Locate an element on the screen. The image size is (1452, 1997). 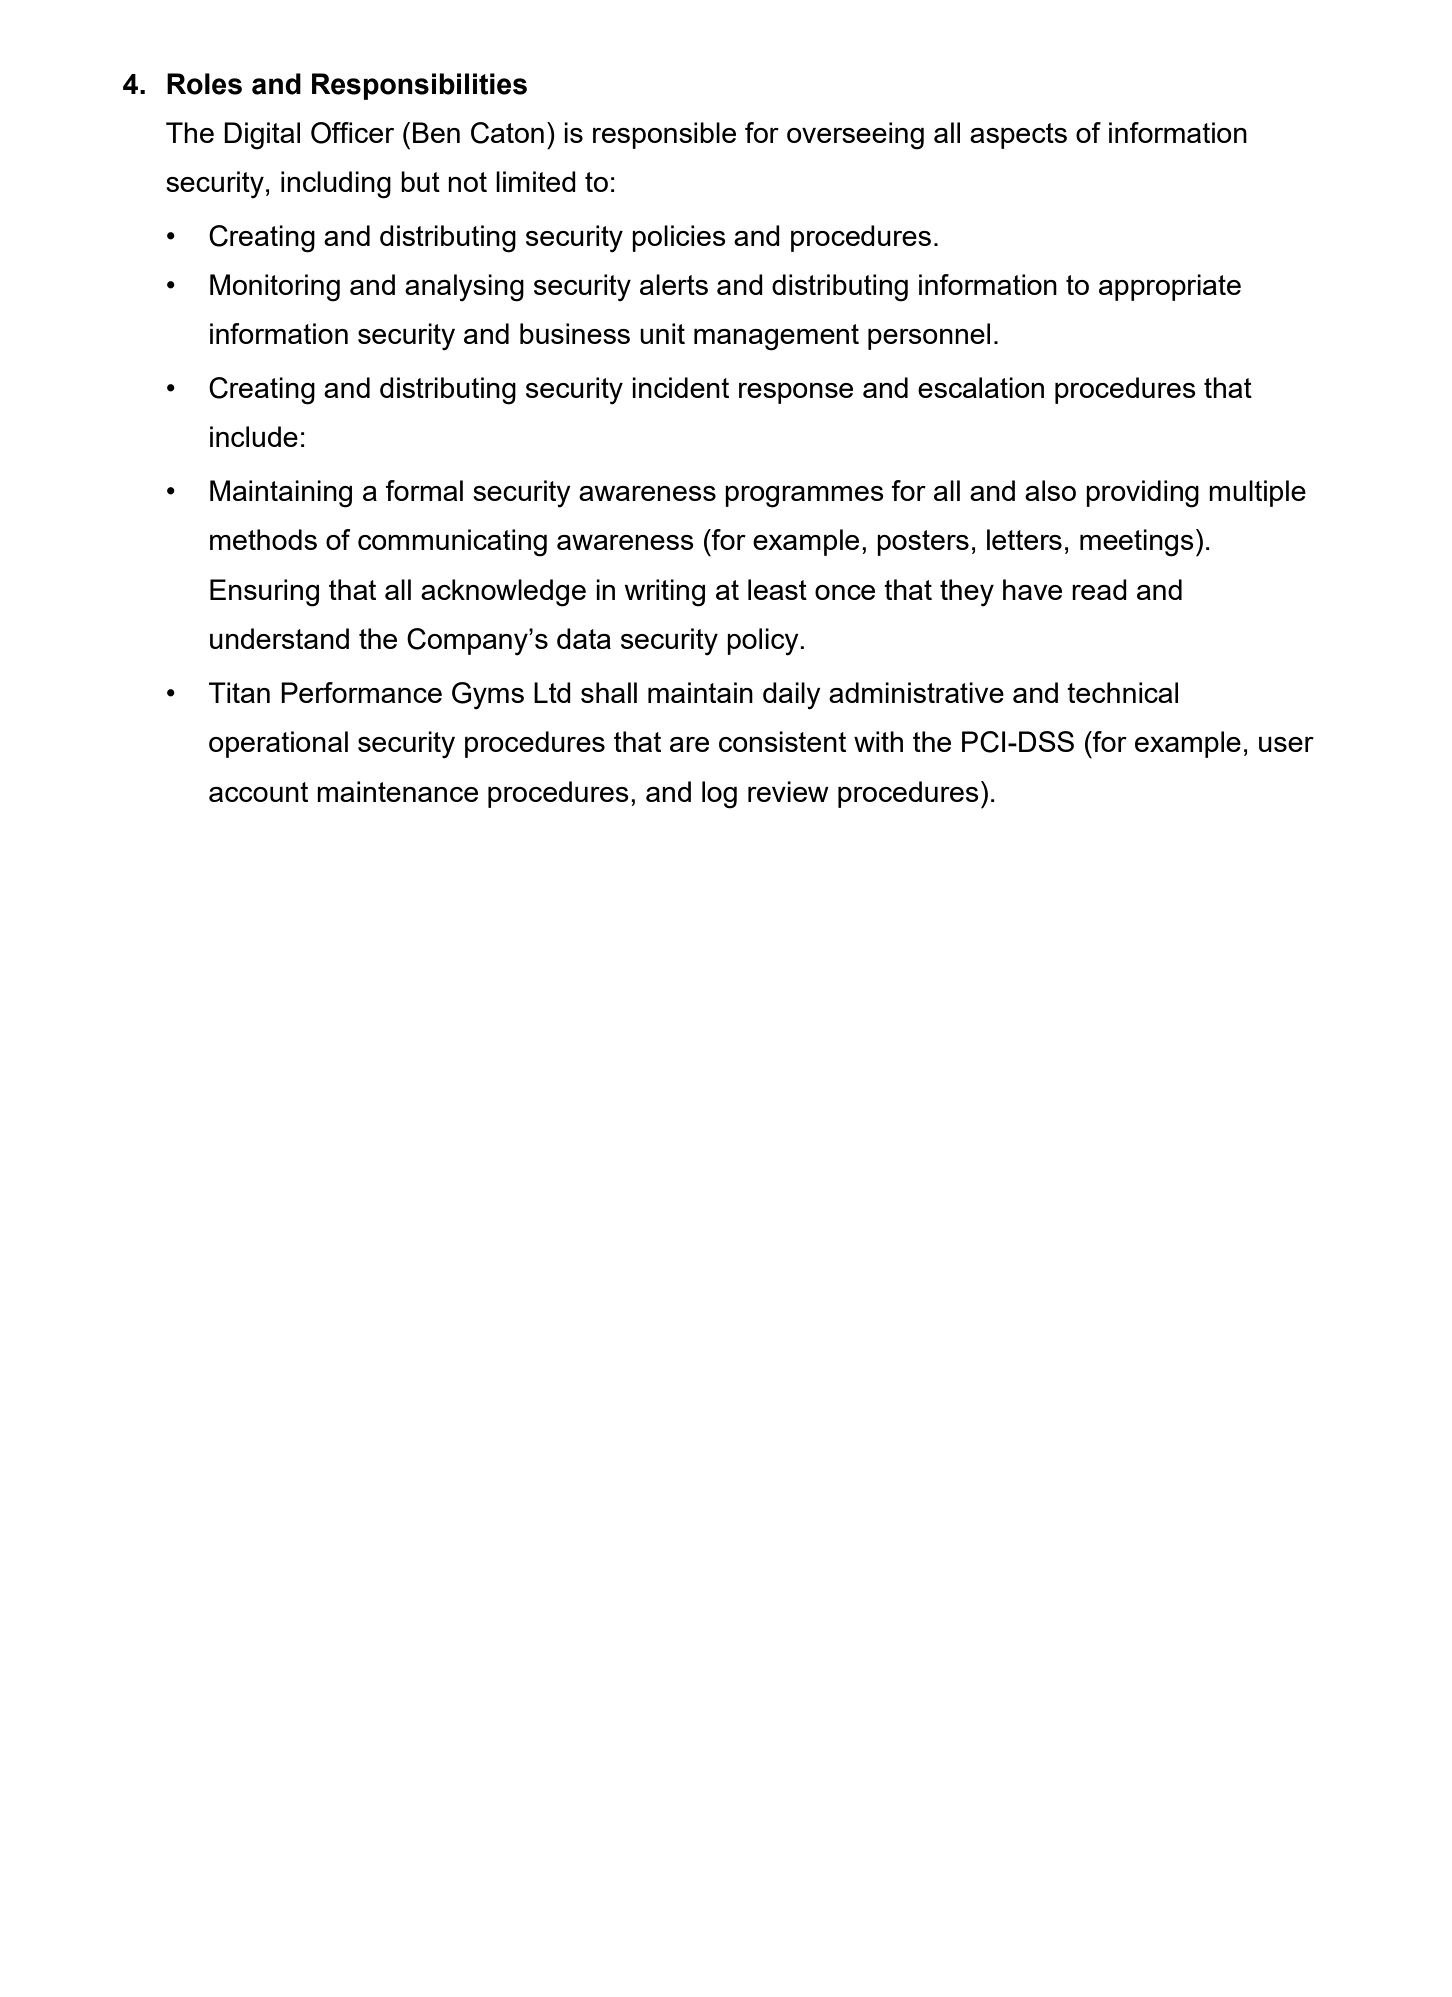
include is located at coordinates (254, 436).
